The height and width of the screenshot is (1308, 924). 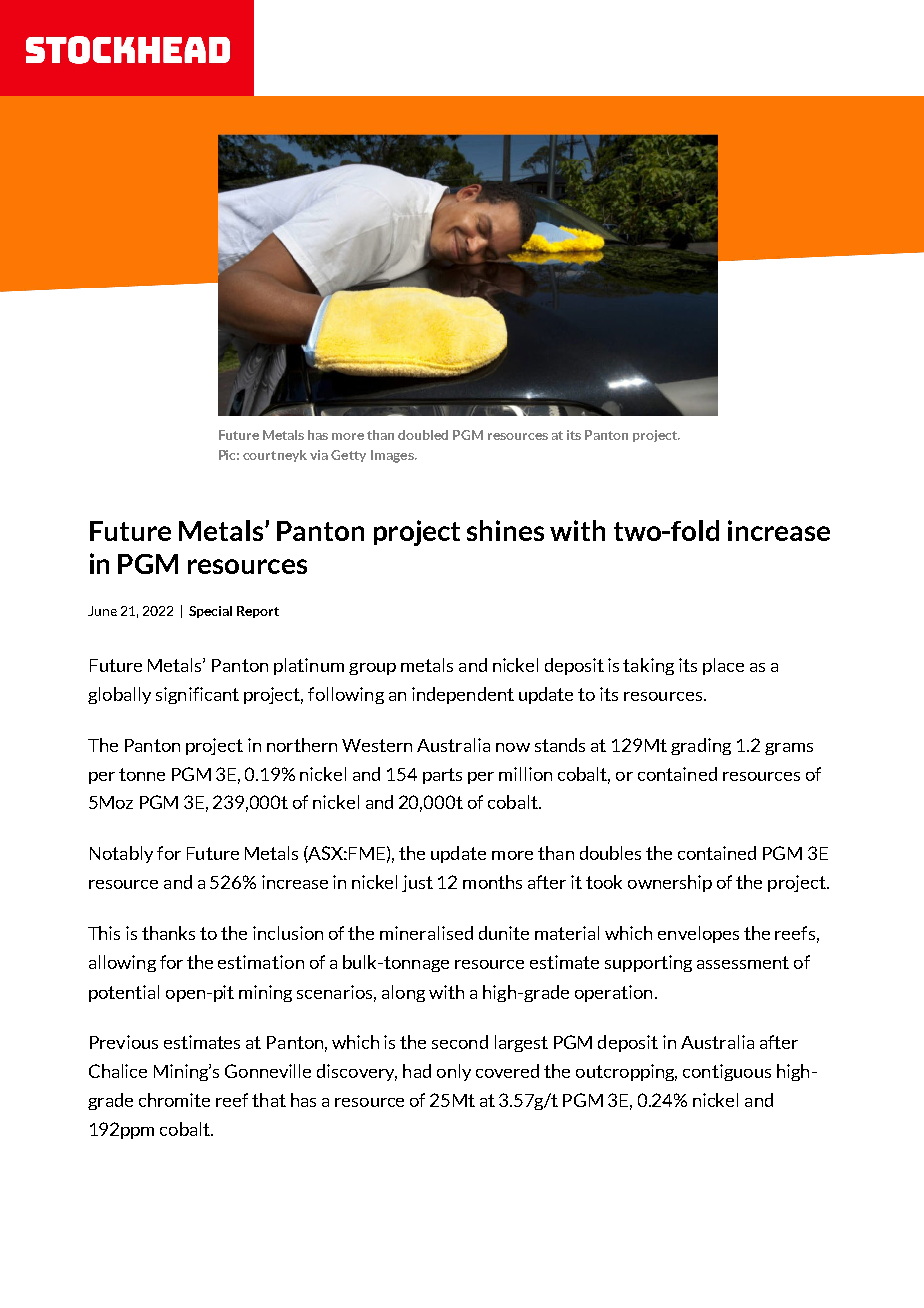 What do you see at coordinates (670, 883) in the screenshot?
I see `ownership` at bounding box center [670, 883].
